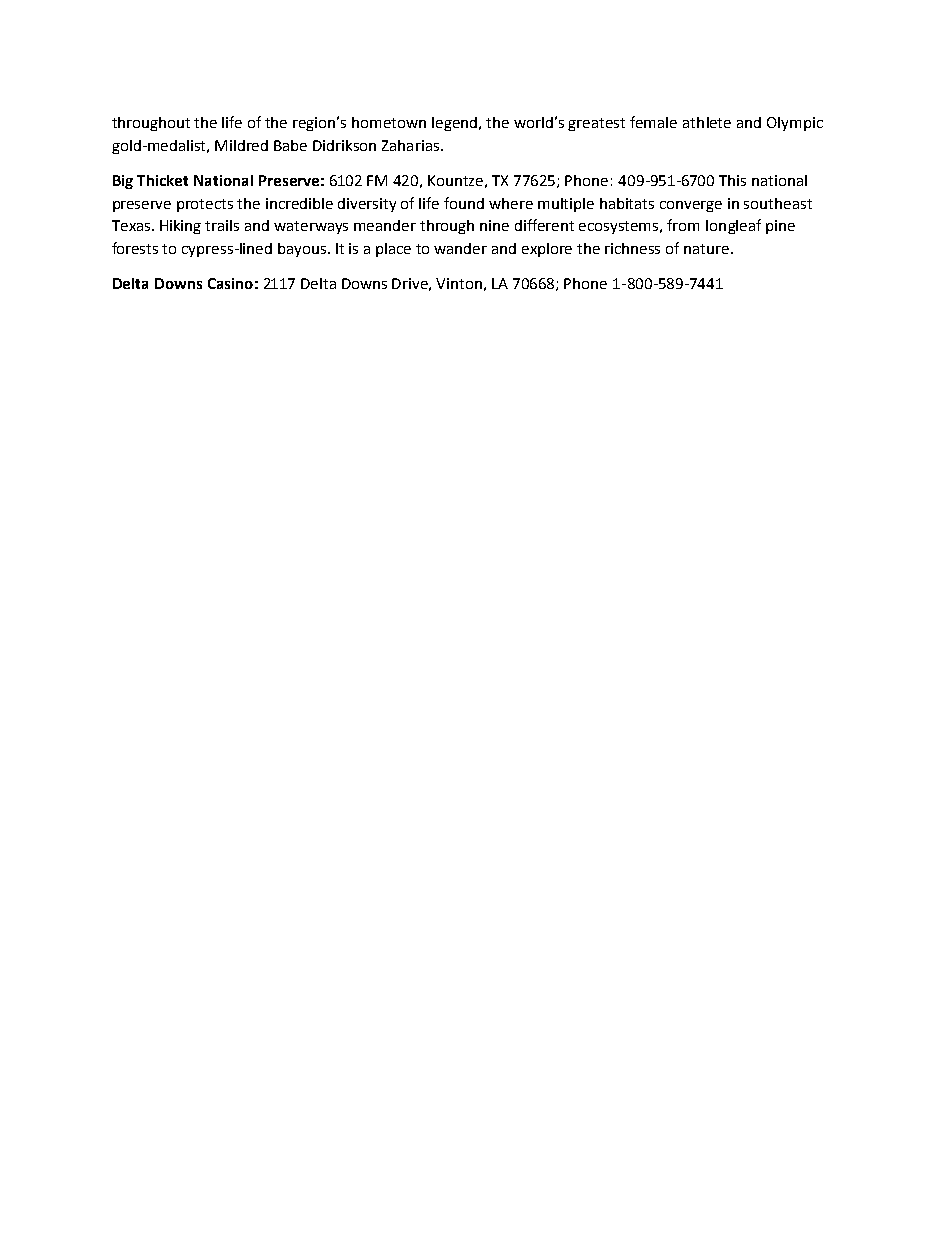 This page has width=952, height=1233. I want to click on hometown, so click(389, 122).
